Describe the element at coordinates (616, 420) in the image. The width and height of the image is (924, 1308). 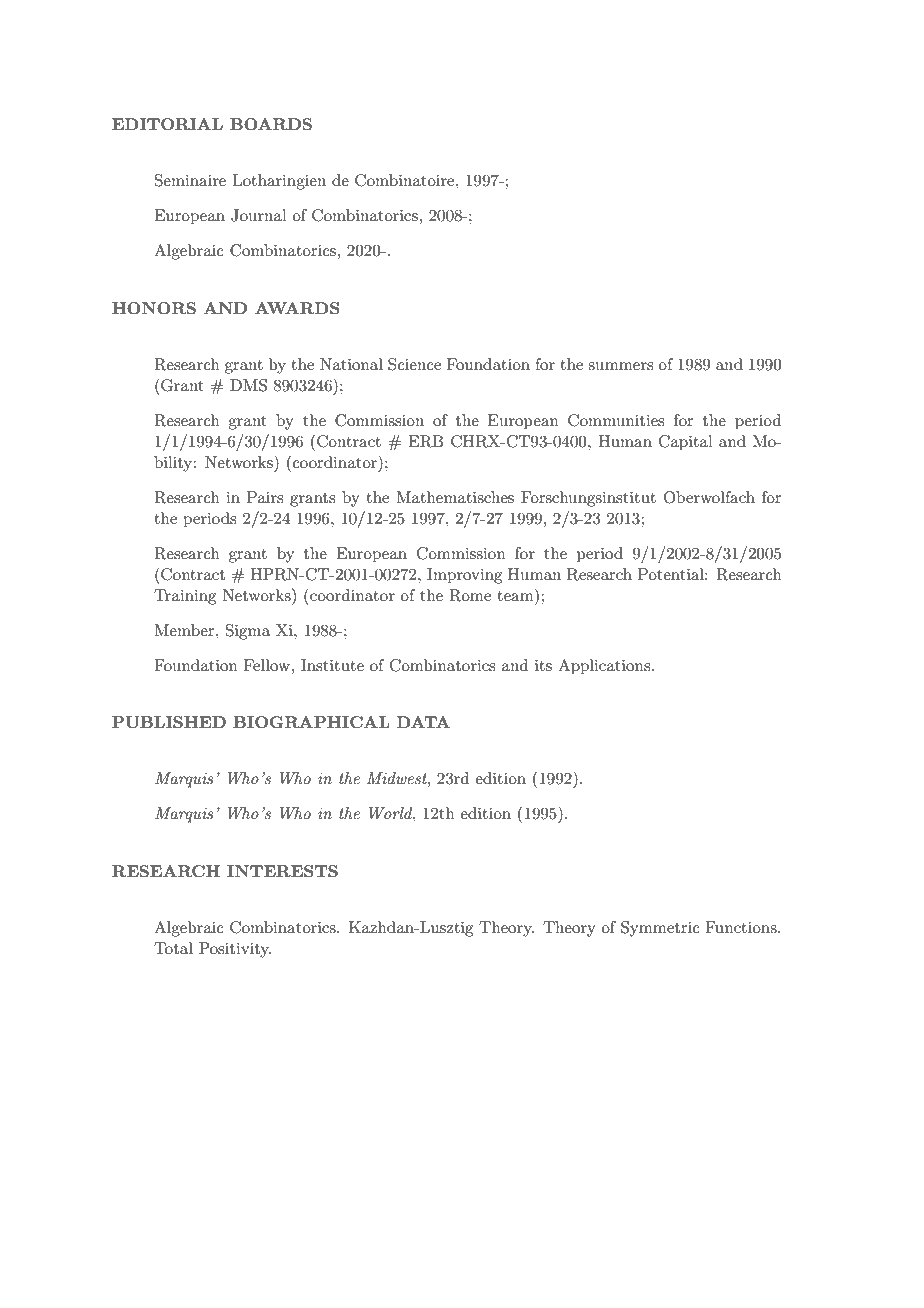
I see `Communities` at that location.
